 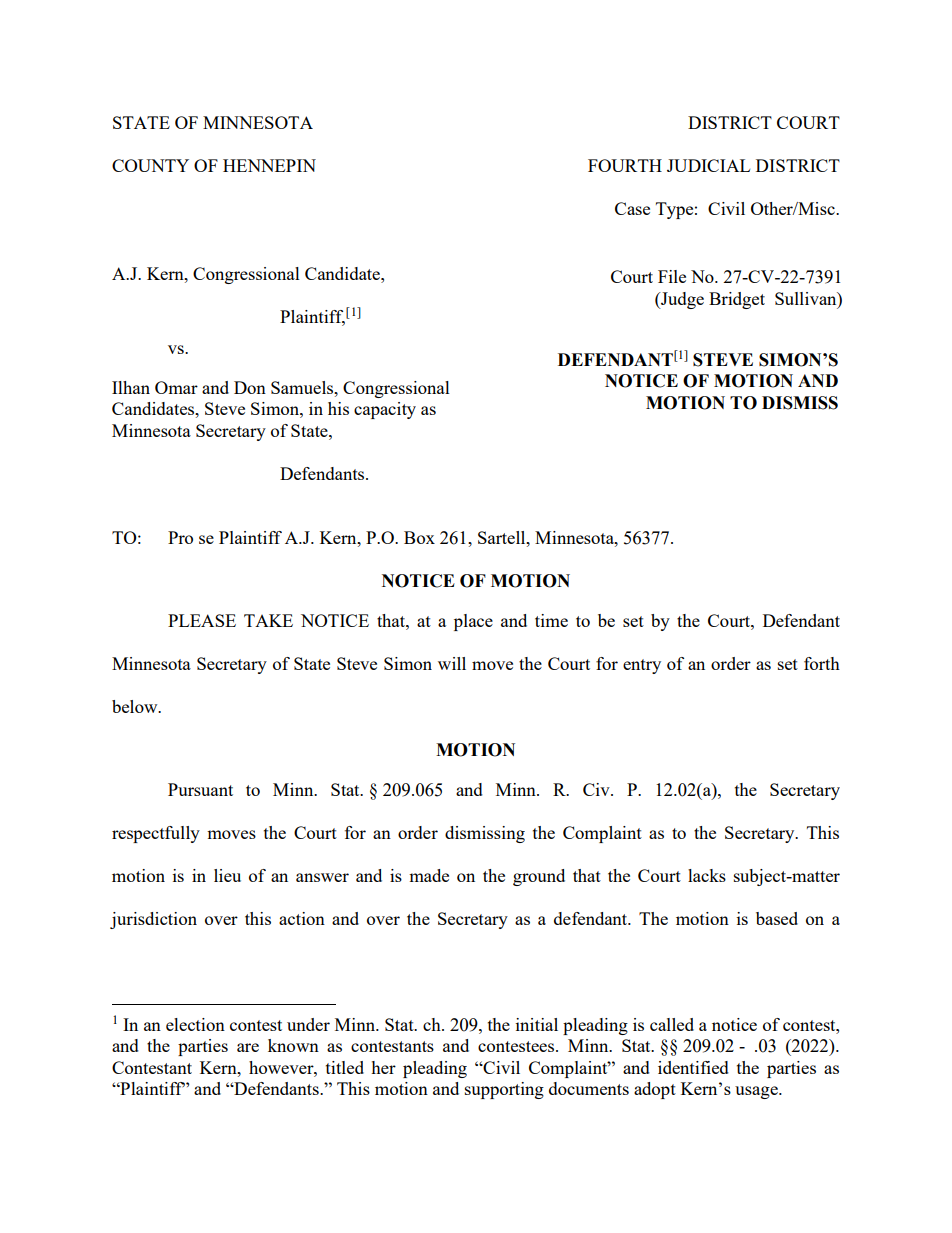 What do you see at coordinates (707, 875) in the image?
I see `lacks` at bounding box center [707, 875].
